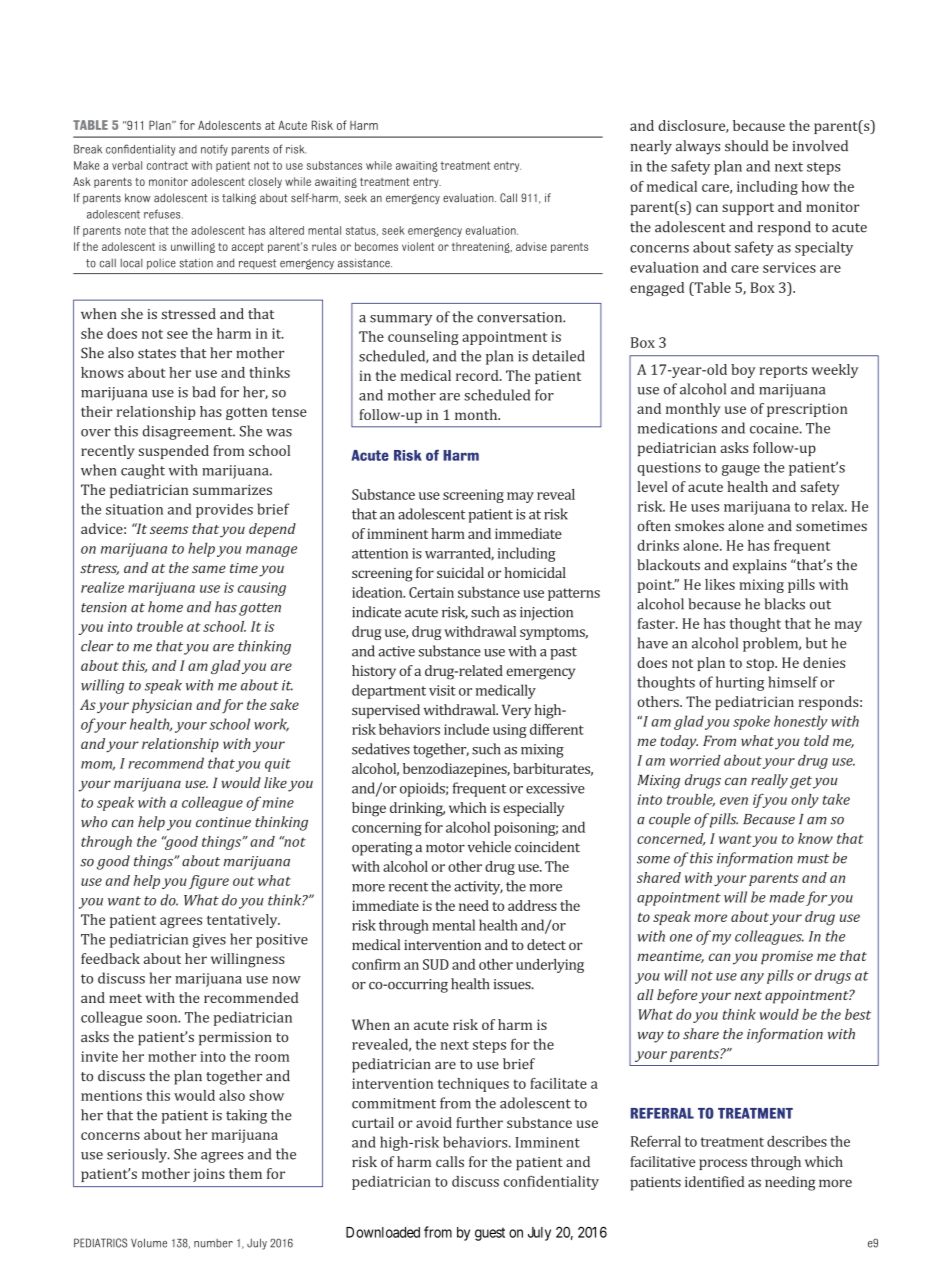 The width and height of the screenshot is (952, 1275). What do you see at coordinates (167, 165) in the screenshot?
I see `contract` at bounding box center [167, 165].
